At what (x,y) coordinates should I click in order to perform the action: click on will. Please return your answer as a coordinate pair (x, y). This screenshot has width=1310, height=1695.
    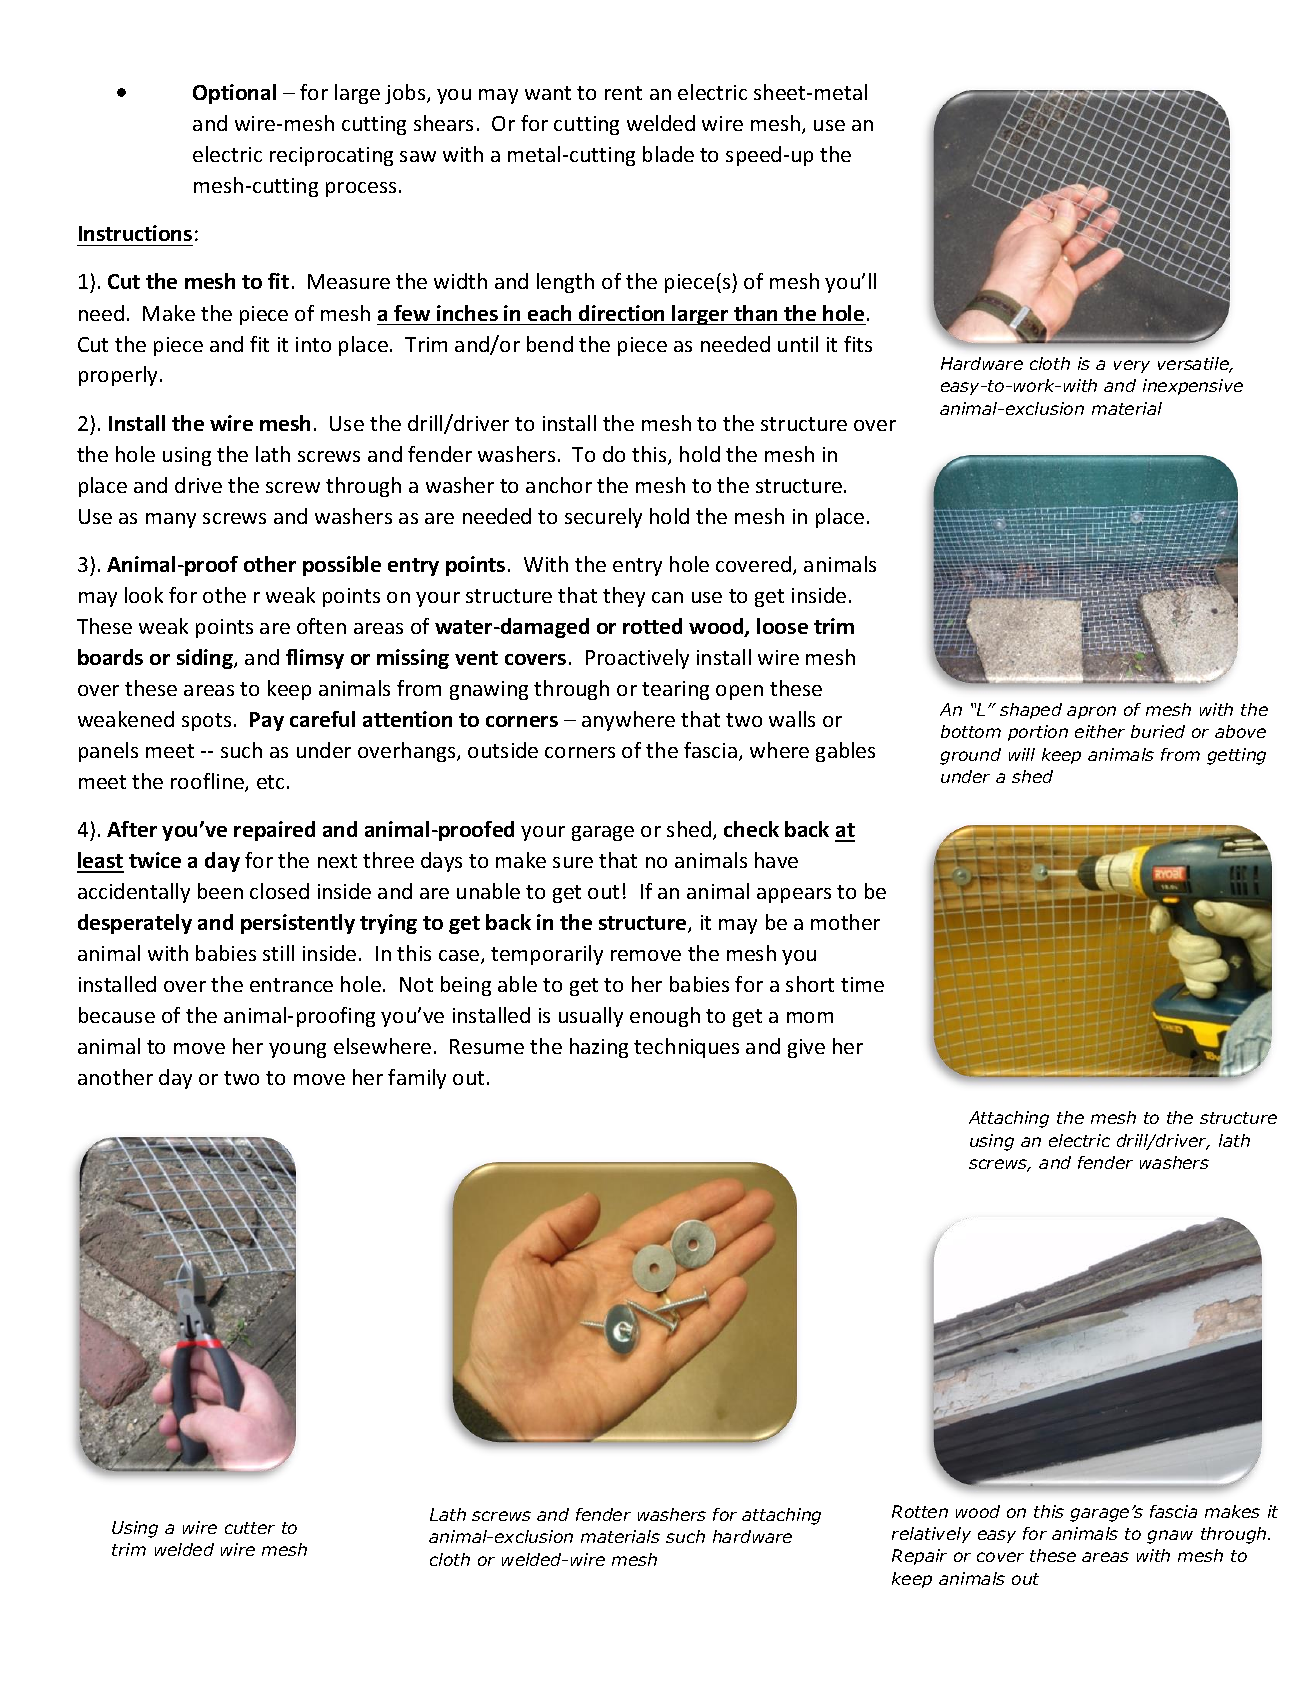
    Looking at the image, I should click on (1022, 754).
